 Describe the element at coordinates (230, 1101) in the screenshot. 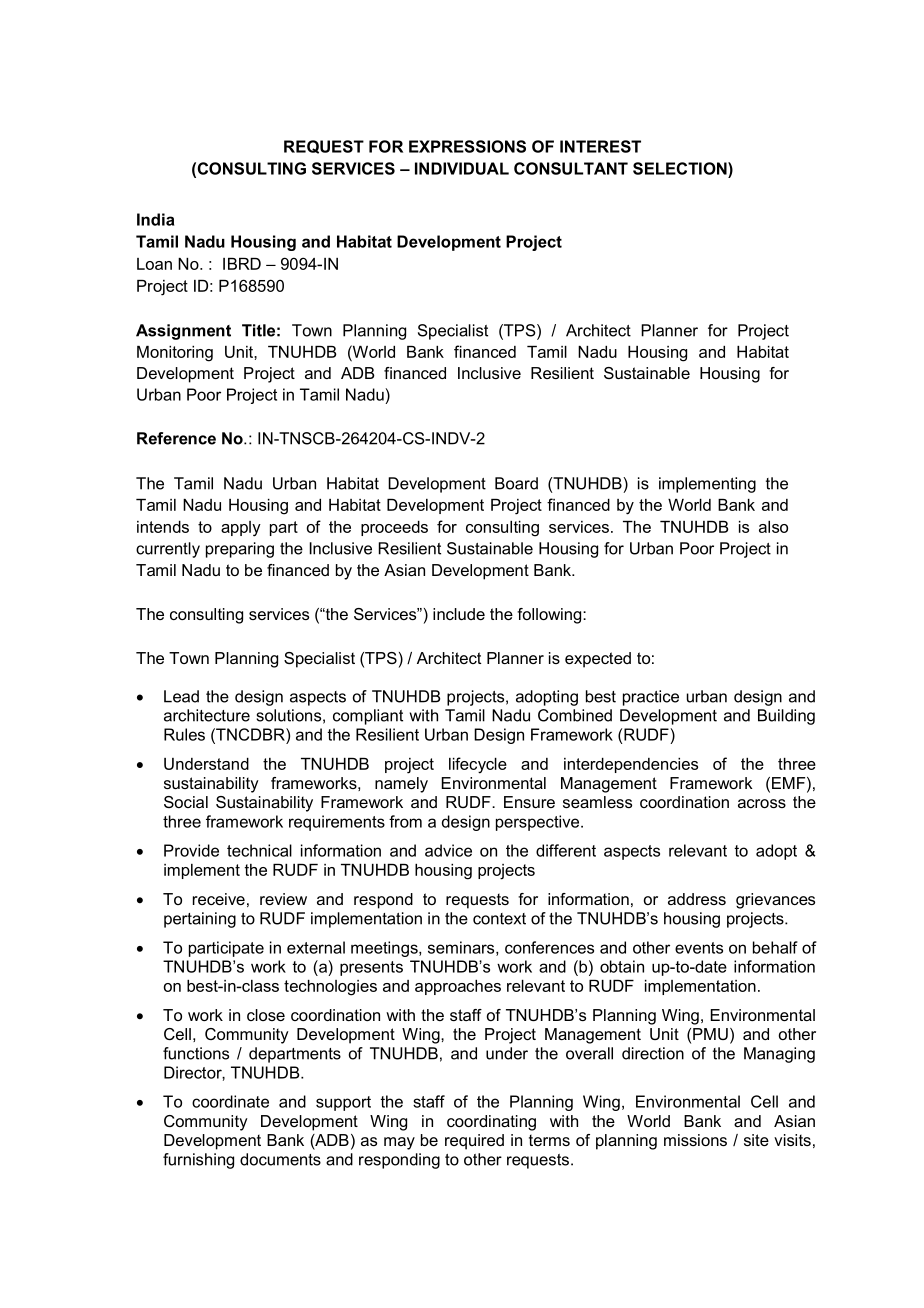

I see `coordinate` at that location.
